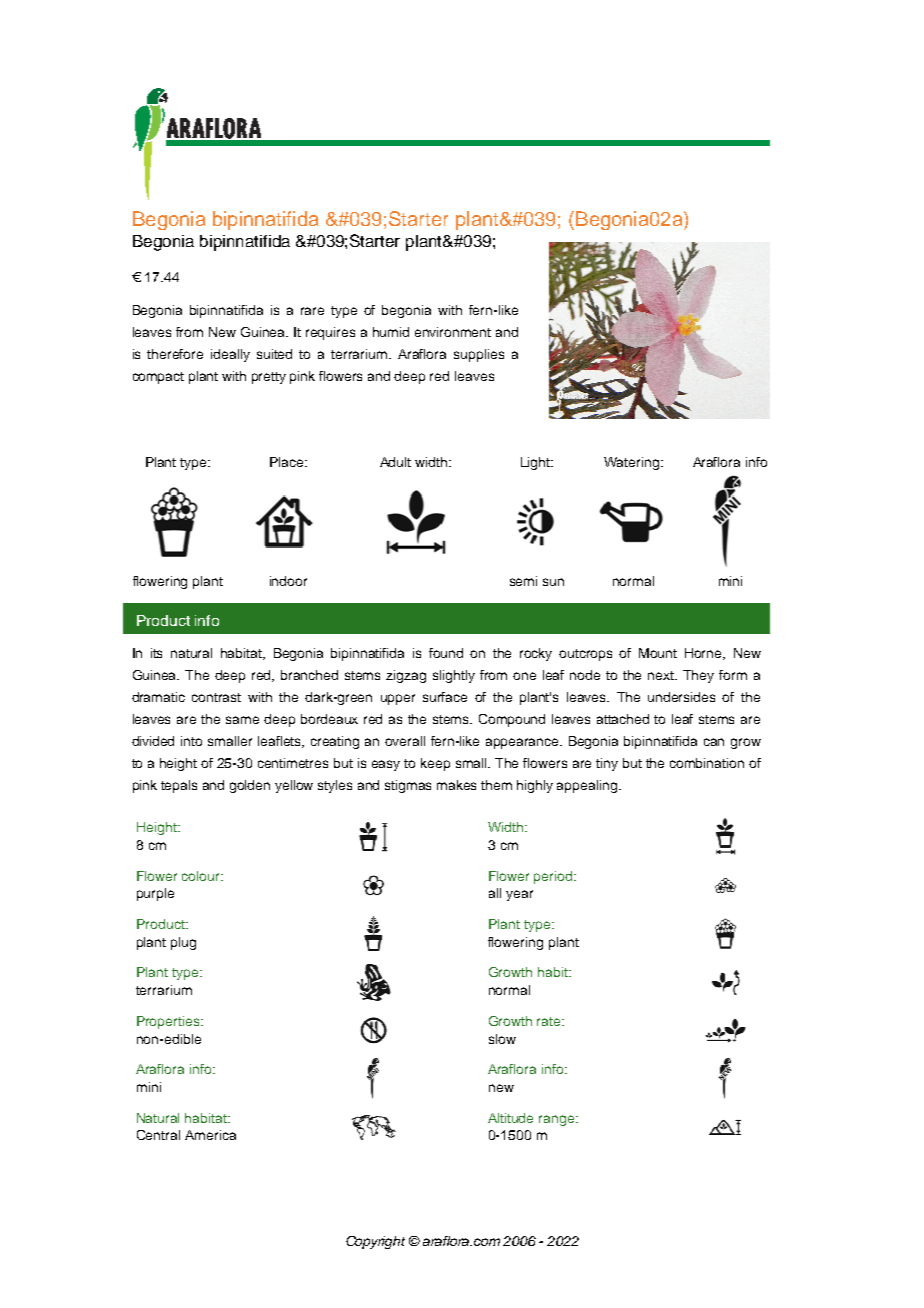  Describe the element at coordinates (553, 582) in the screenshot. I see `sun` at that location.
